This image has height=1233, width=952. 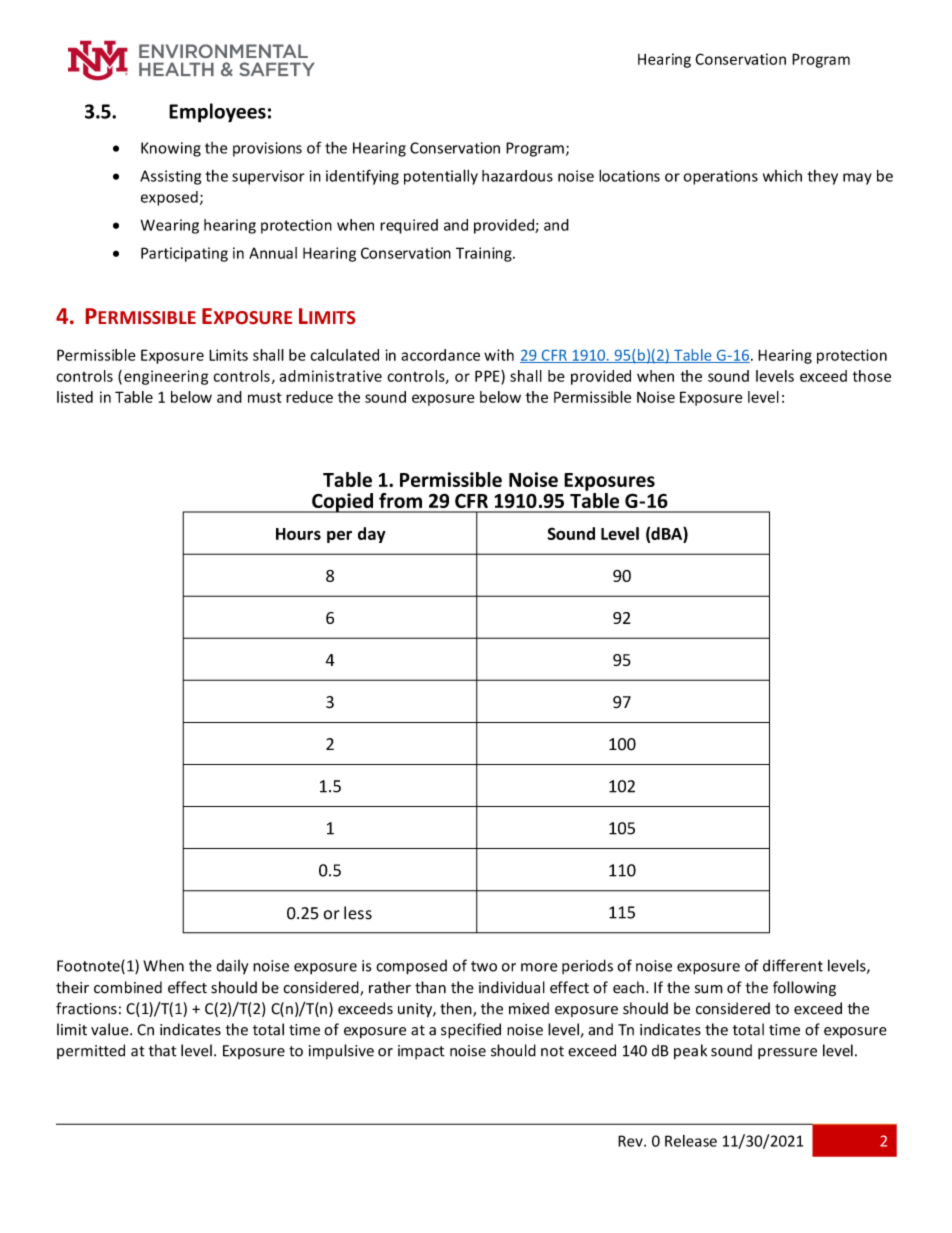 I want to click on PPE, so click(x=488, y=376).
